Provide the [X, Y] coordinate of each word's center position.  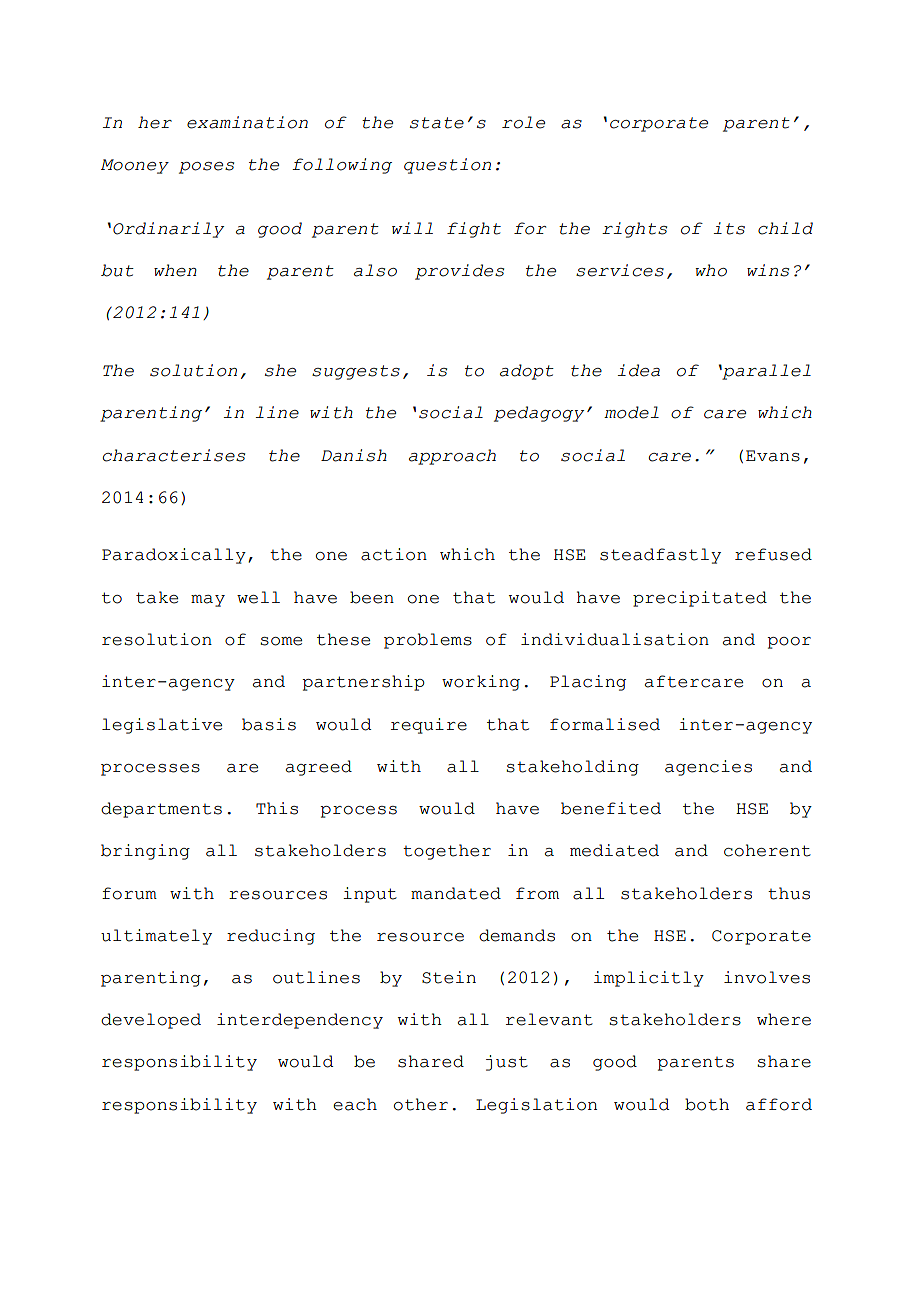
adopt [527, 372]
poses [206, 168]
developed [151, 1021]
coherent [767, 850]
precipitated [700, 599]
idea [639, 370]
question [447, 166]
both [707, 1104]
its [729, 228]
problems [428, 641]
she [280, 370]
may [208, 601]
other [421, 1104]
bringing [145, 852]
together [447, 852]
